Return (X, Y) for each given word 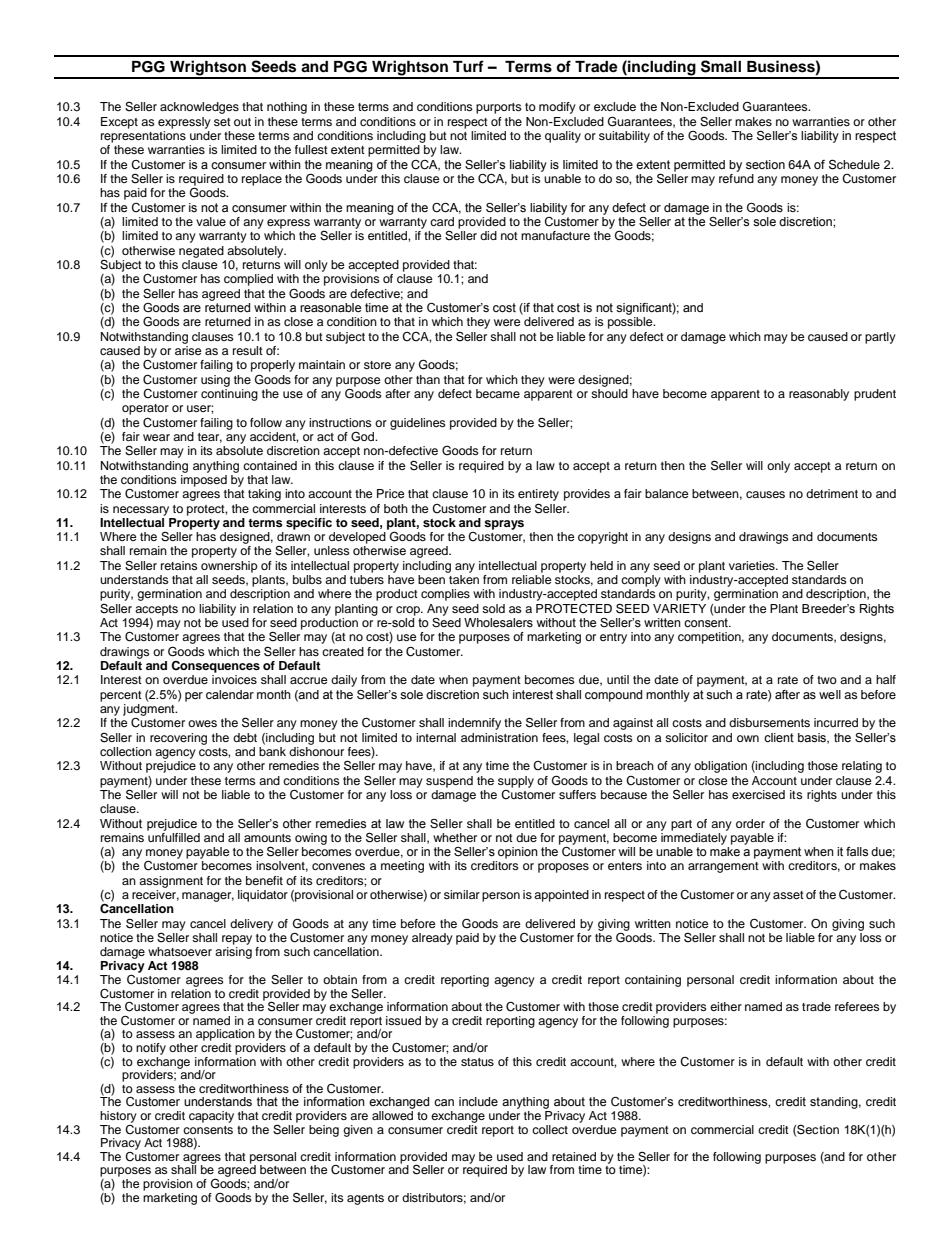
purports (499, 108)
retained (574, 1156)
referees (857, 1006)
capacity (211, 1117)
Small (721, 66)
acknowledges (199, 108)
